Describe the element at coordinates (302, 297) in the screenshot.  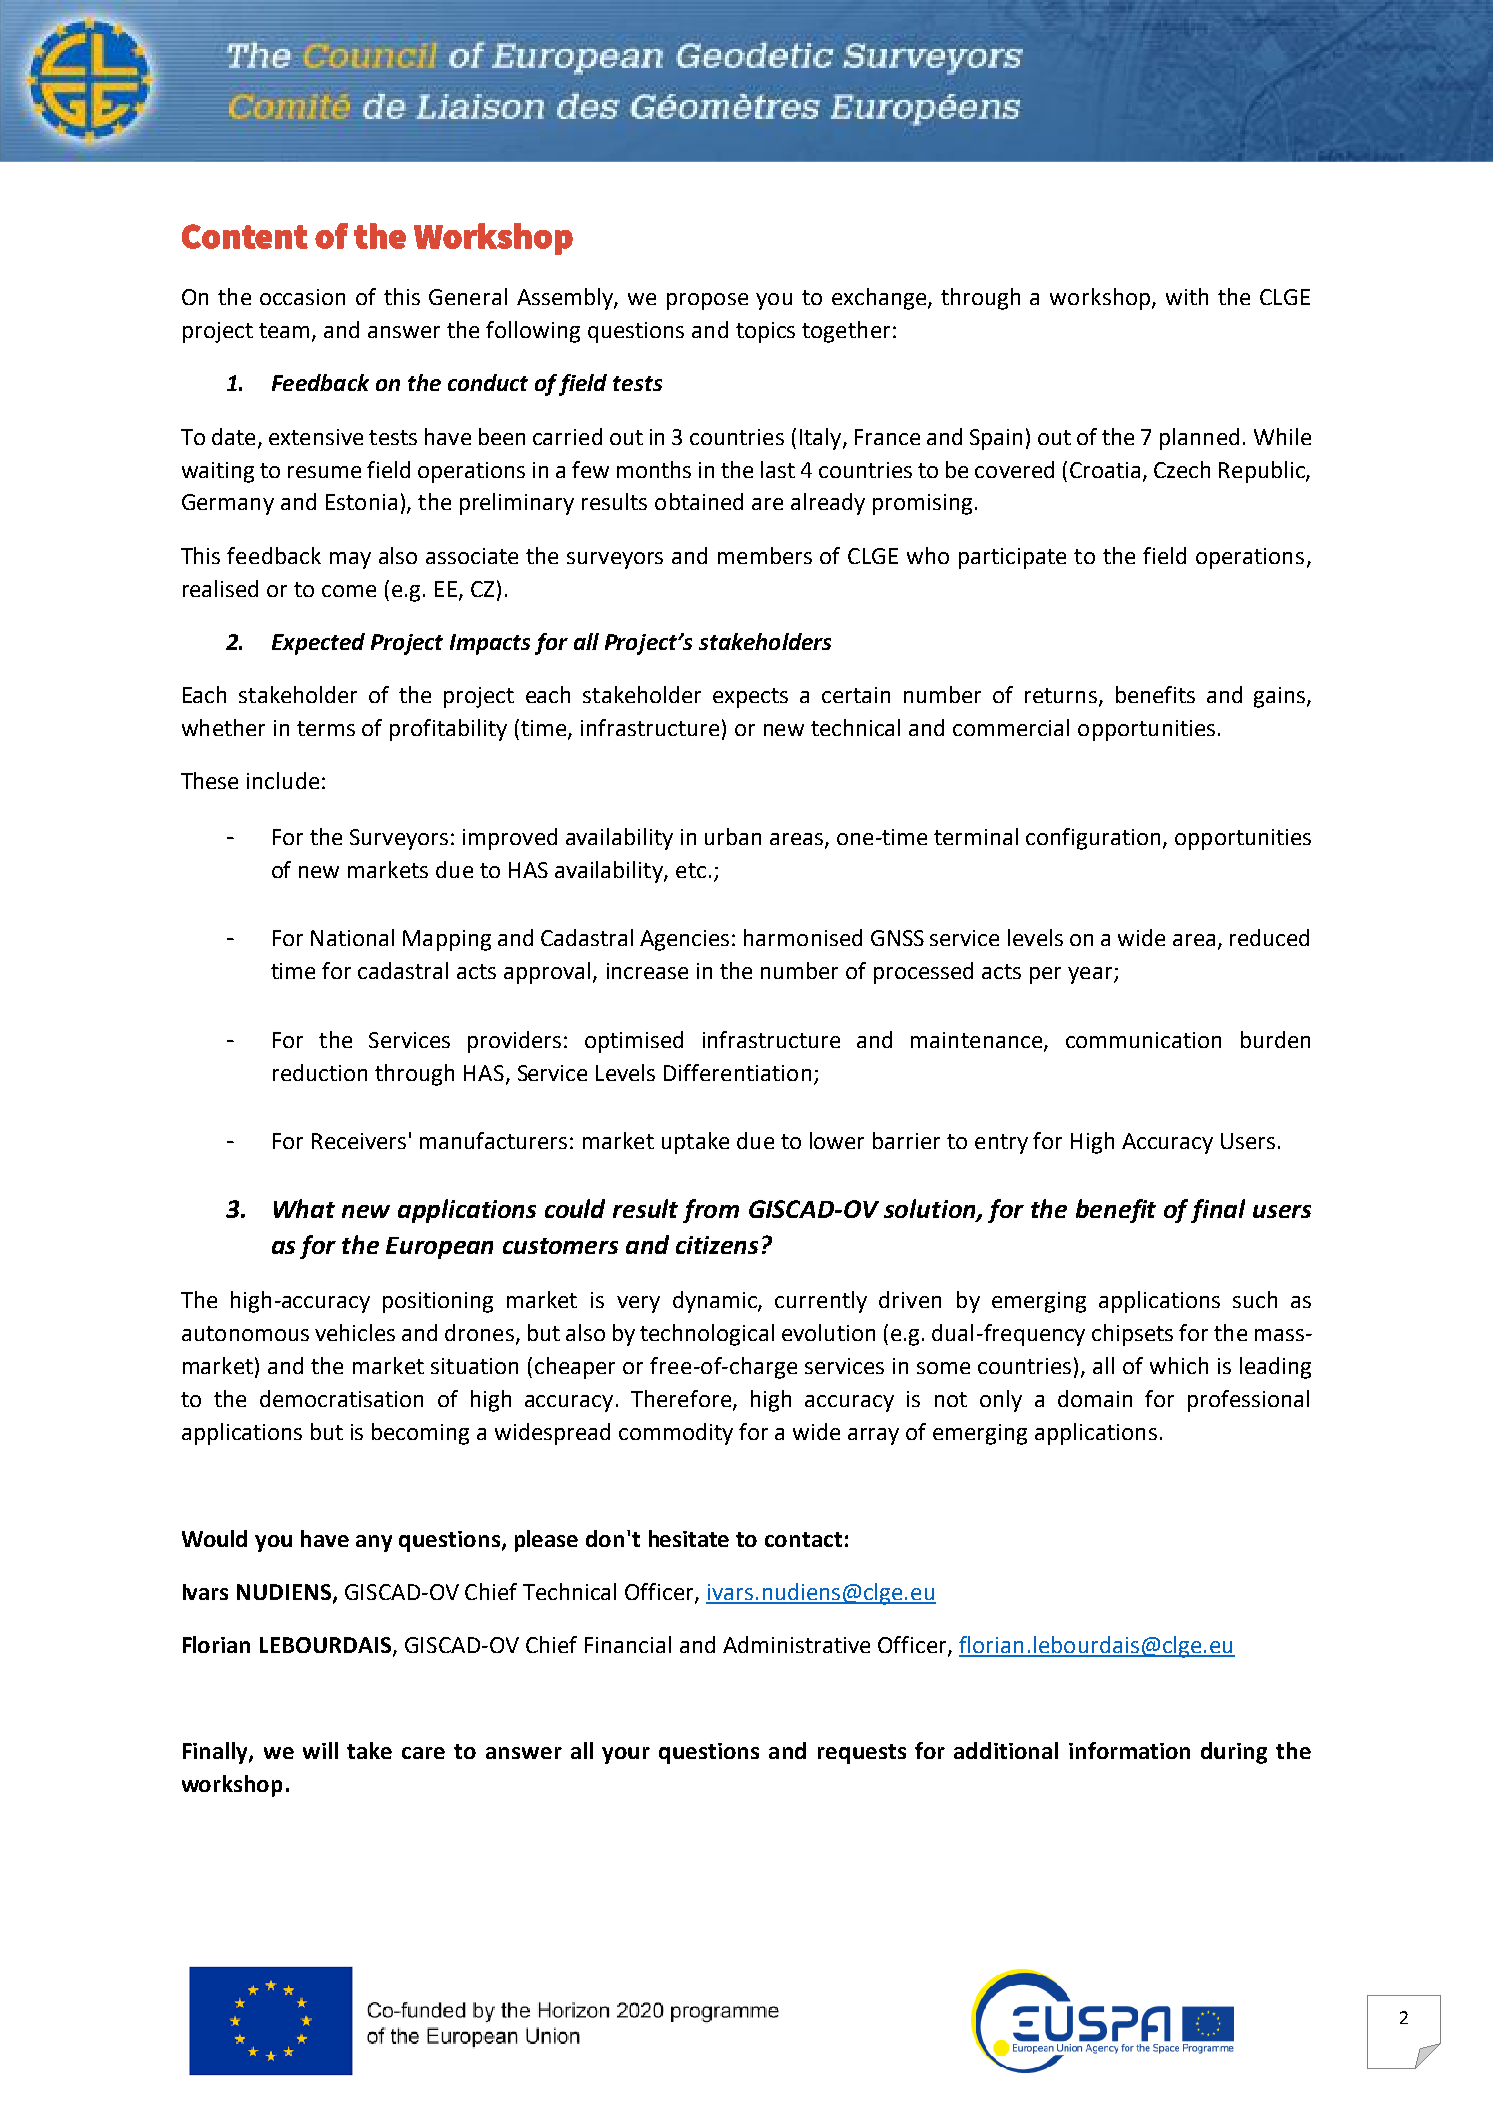
I see `occasion` at that location.
